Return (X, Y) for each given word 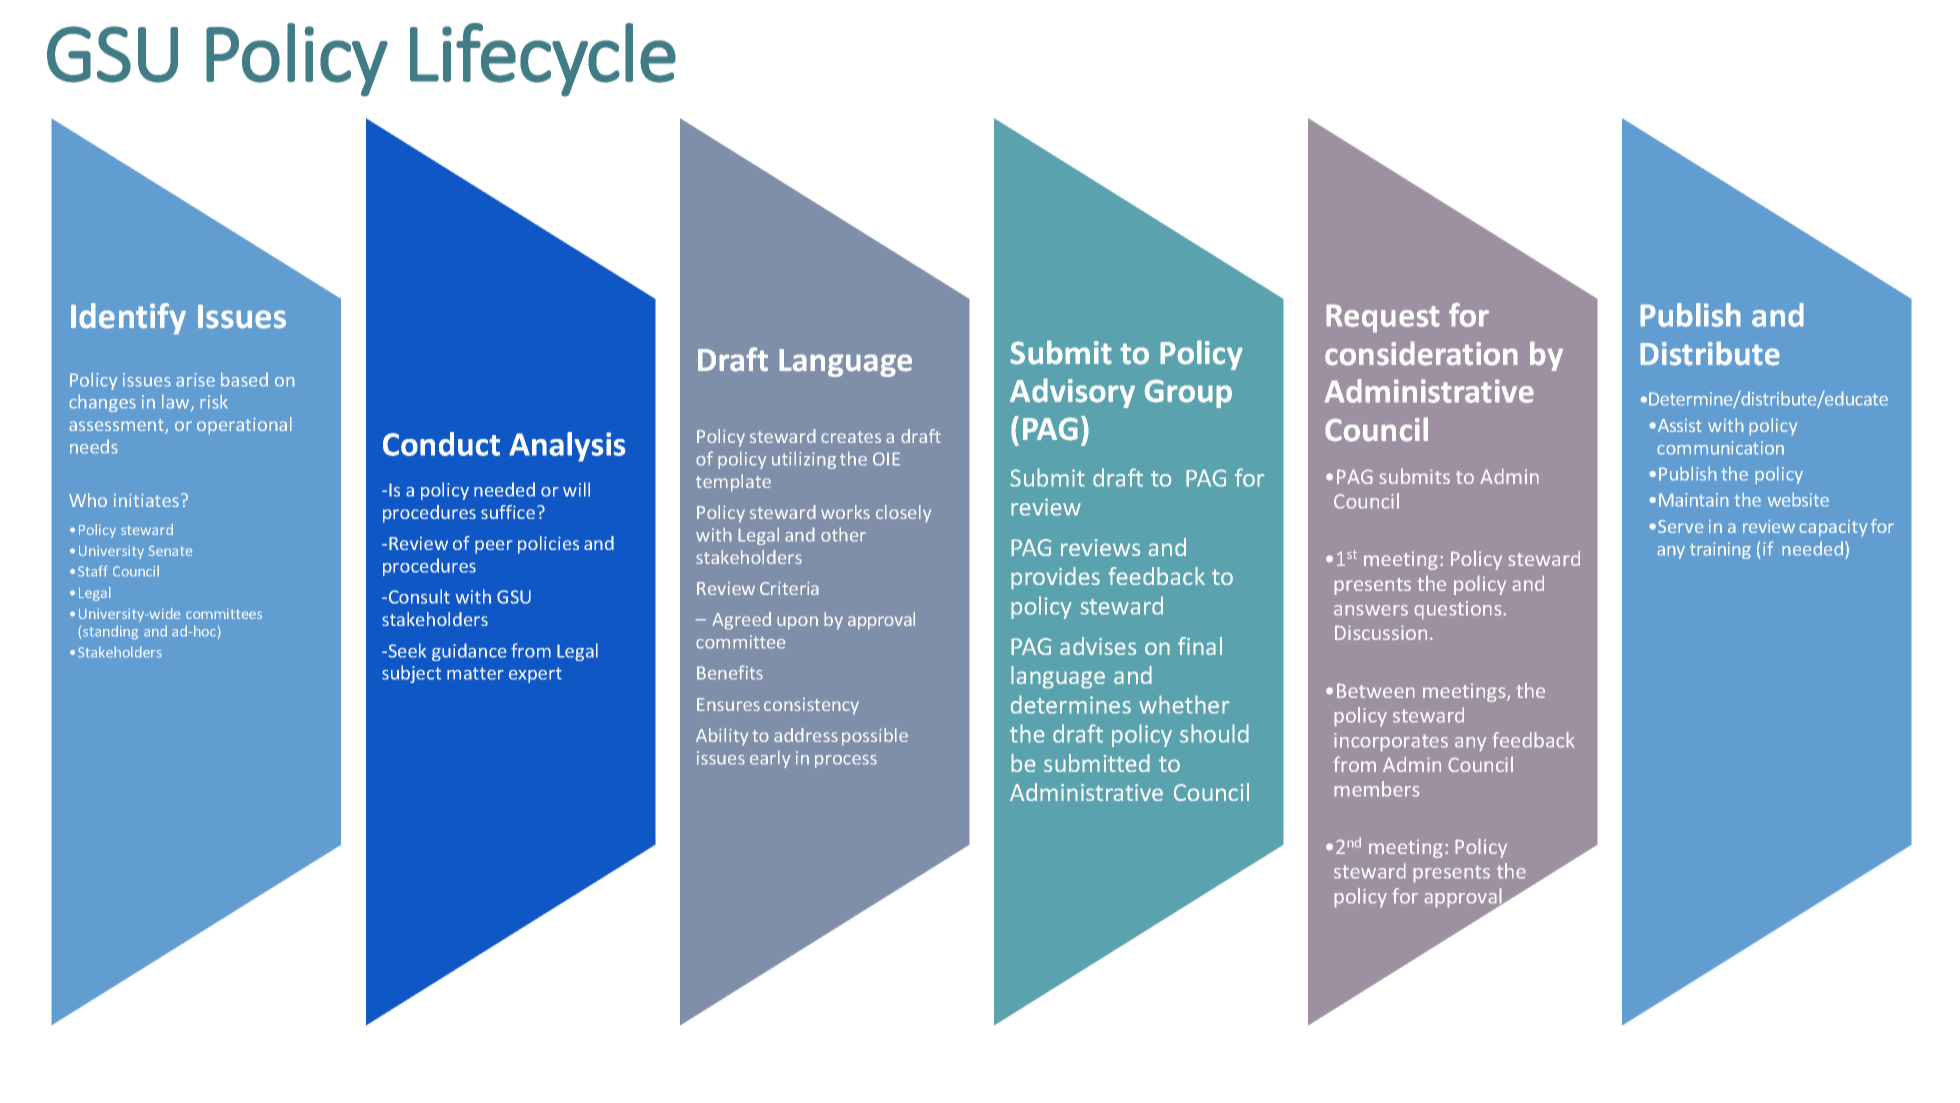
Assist (1680, 425)
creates (851, 437)
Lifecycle (543, 60)
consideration (1421, 353)
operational (244, 426)
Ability (722, 737)
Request (1383, 318)
